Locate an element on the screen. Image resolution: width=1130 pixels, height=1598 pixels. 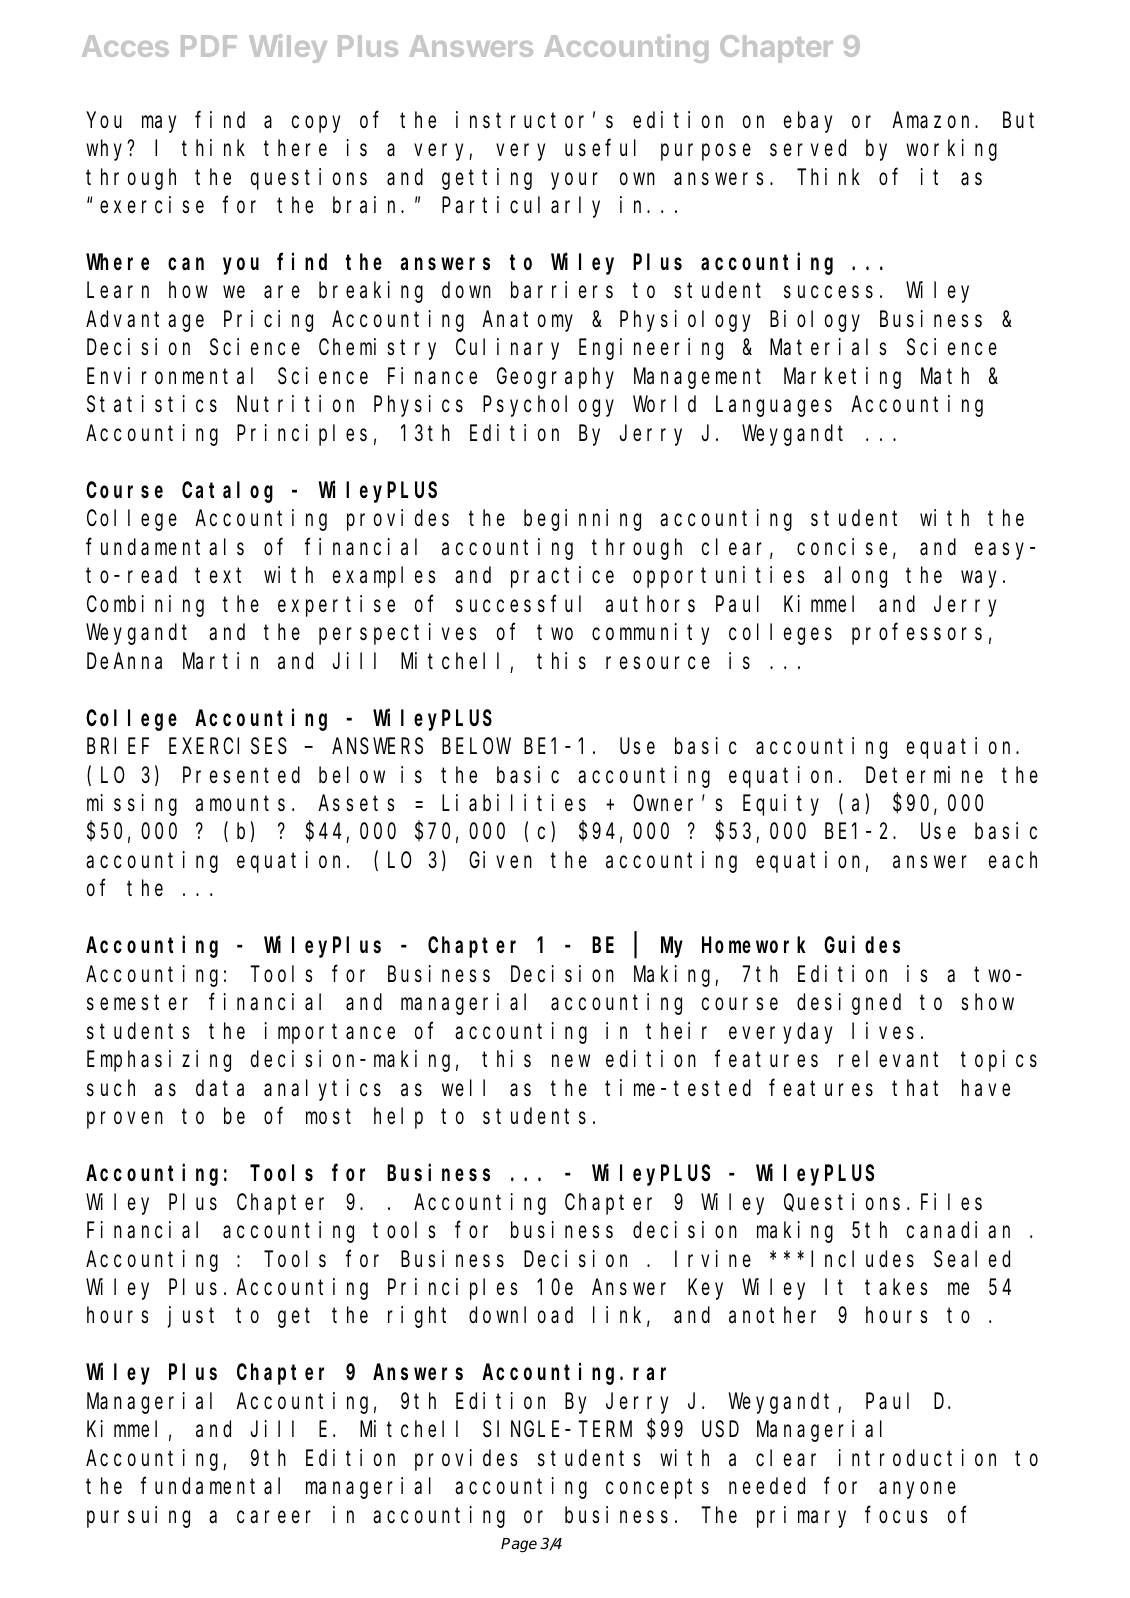
Geography is located at coordinates (555, 378).
